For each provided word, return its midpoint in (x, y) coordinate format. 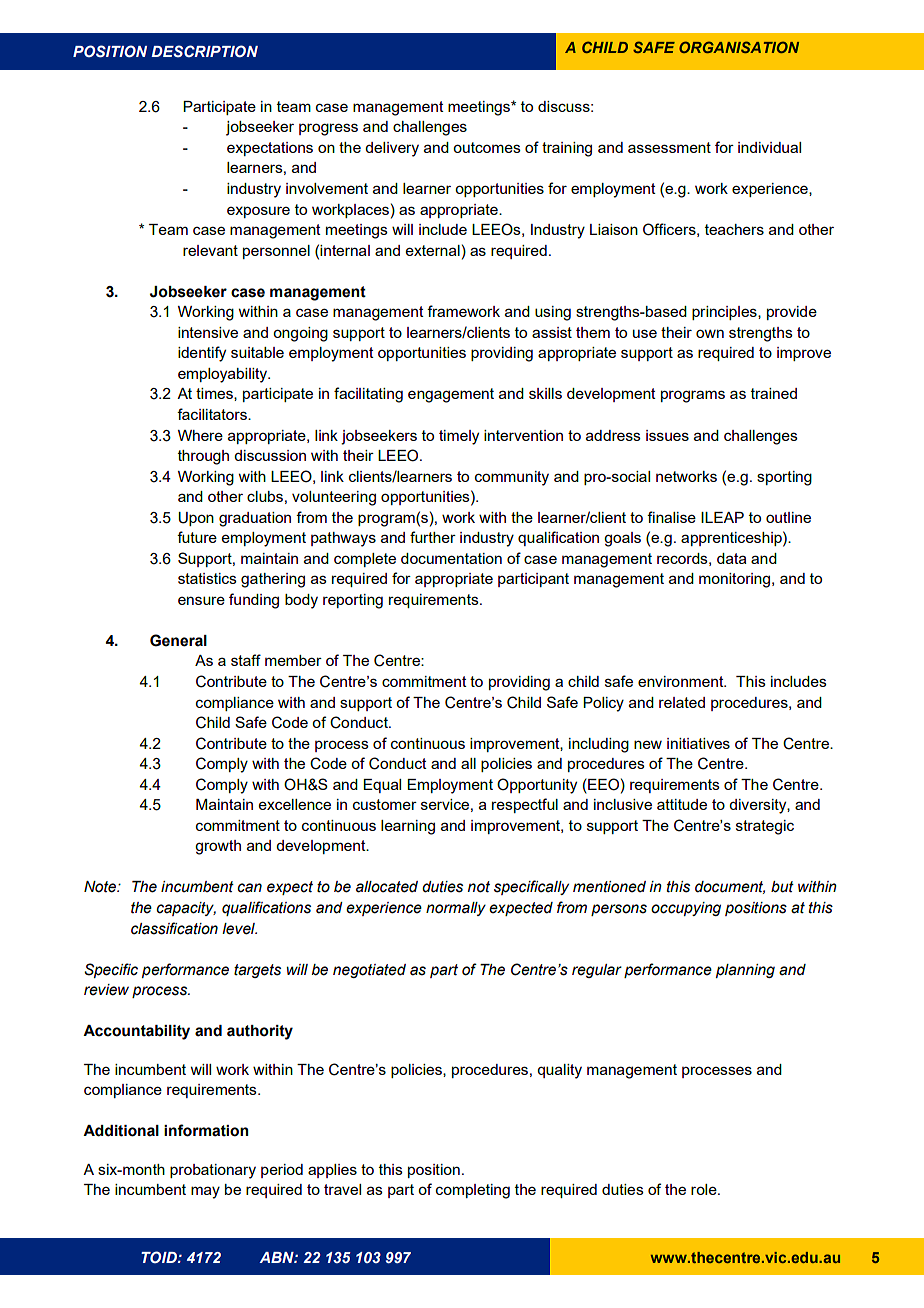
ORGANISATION (739, 47)
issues (667, 435)
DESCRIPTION (205, 51)
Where (200, 435)
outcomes (487, 147)
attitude (682, 804)
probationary (213, 1171)
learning (408, 827)
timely (459, 437)
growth (218, 847)
